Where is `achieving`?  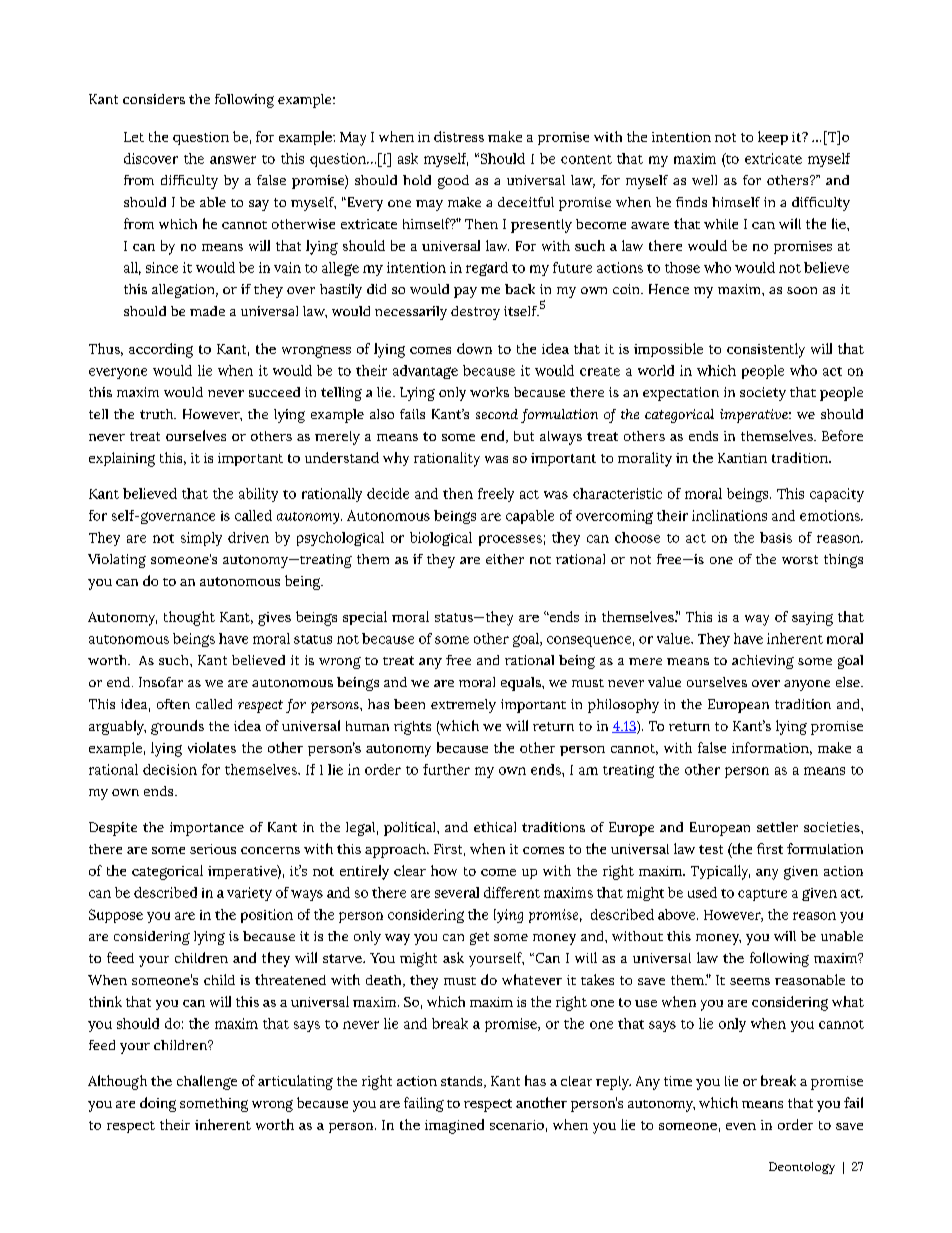 achieving is located at coordinates (763, 662).
